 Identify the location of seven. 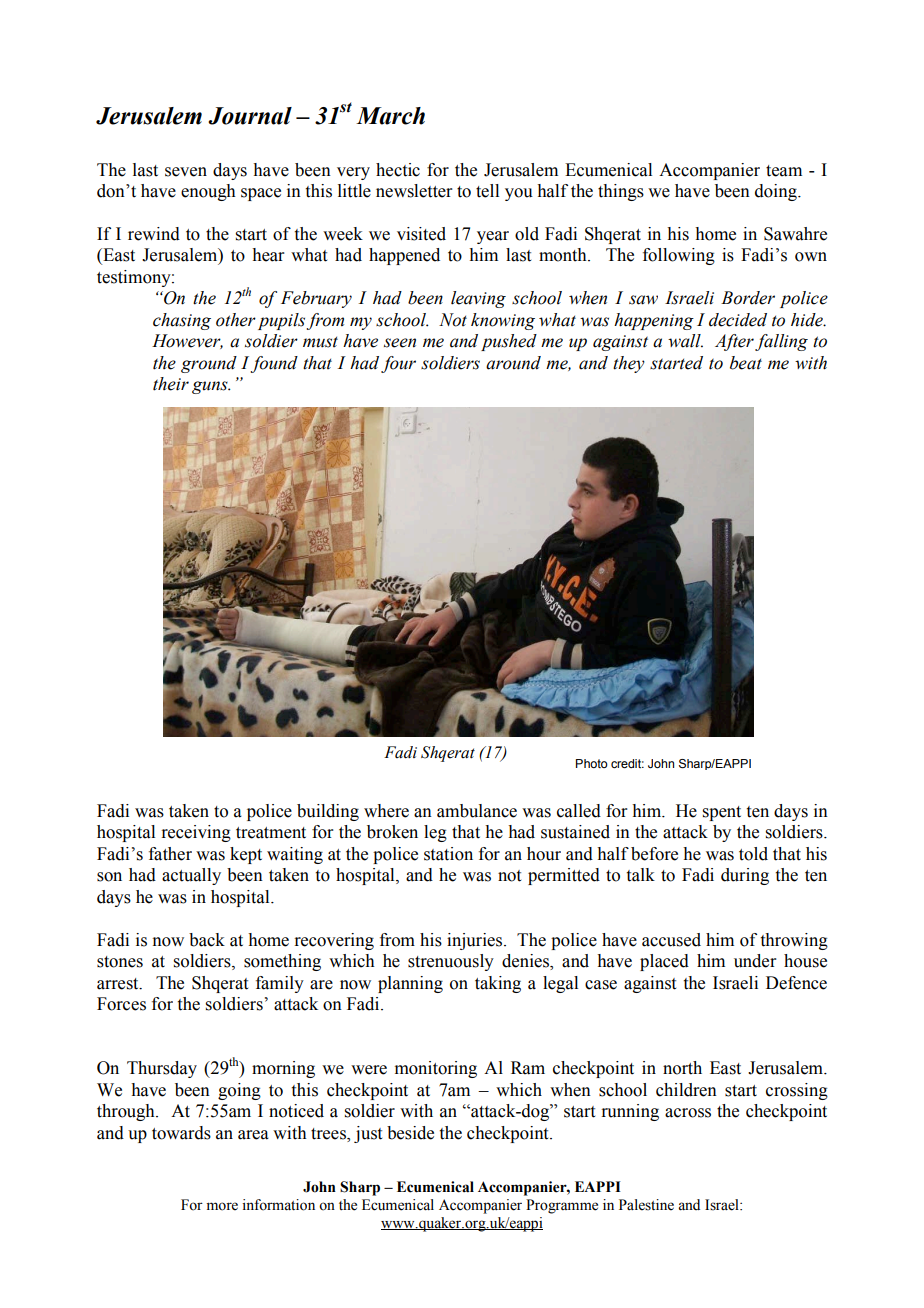
(186, 172).
